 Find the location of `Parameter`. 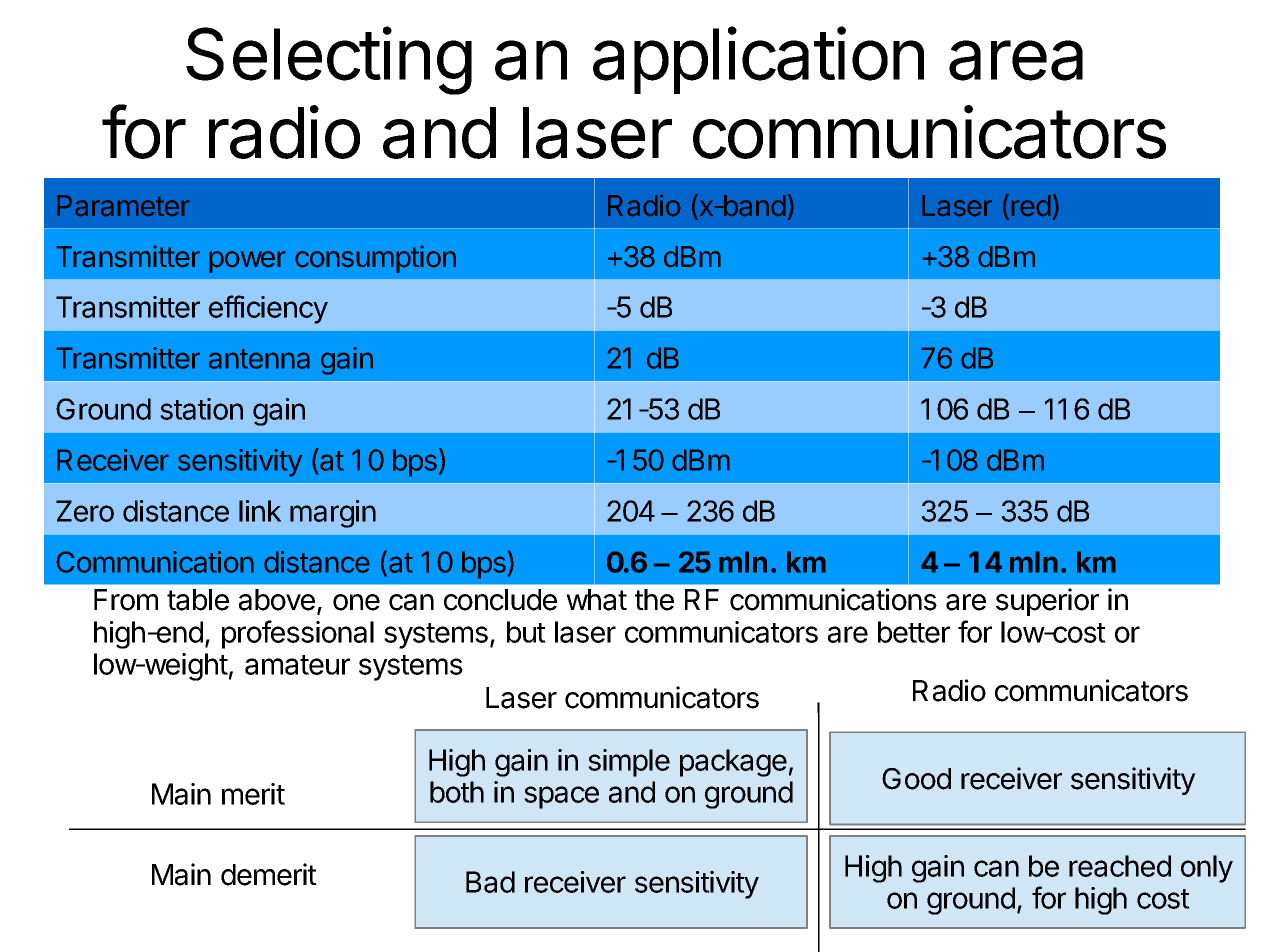

Parameter is located at coordinates (123, 206).
